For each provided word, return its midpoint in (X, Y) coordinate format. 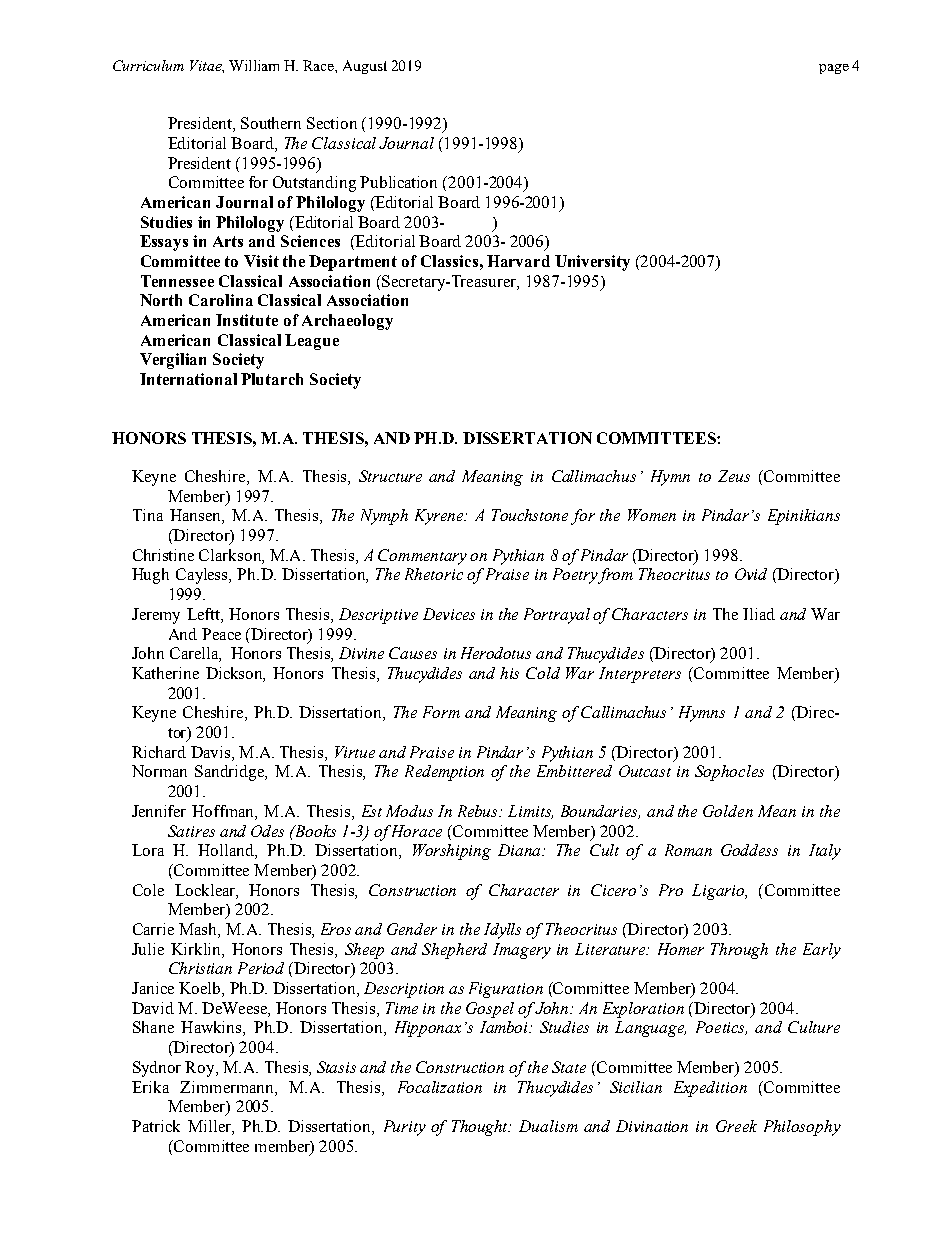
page (834, 69)
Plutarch (272, 379)
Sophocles (729, 773)
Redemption (444, 773)
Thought (481, 1128)
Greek (736, 1126)
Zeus (734, 476)
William (254, 65)
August (365, 67)
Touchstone (530, 515)
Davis (212, 752)
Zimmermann (228, 1087)
